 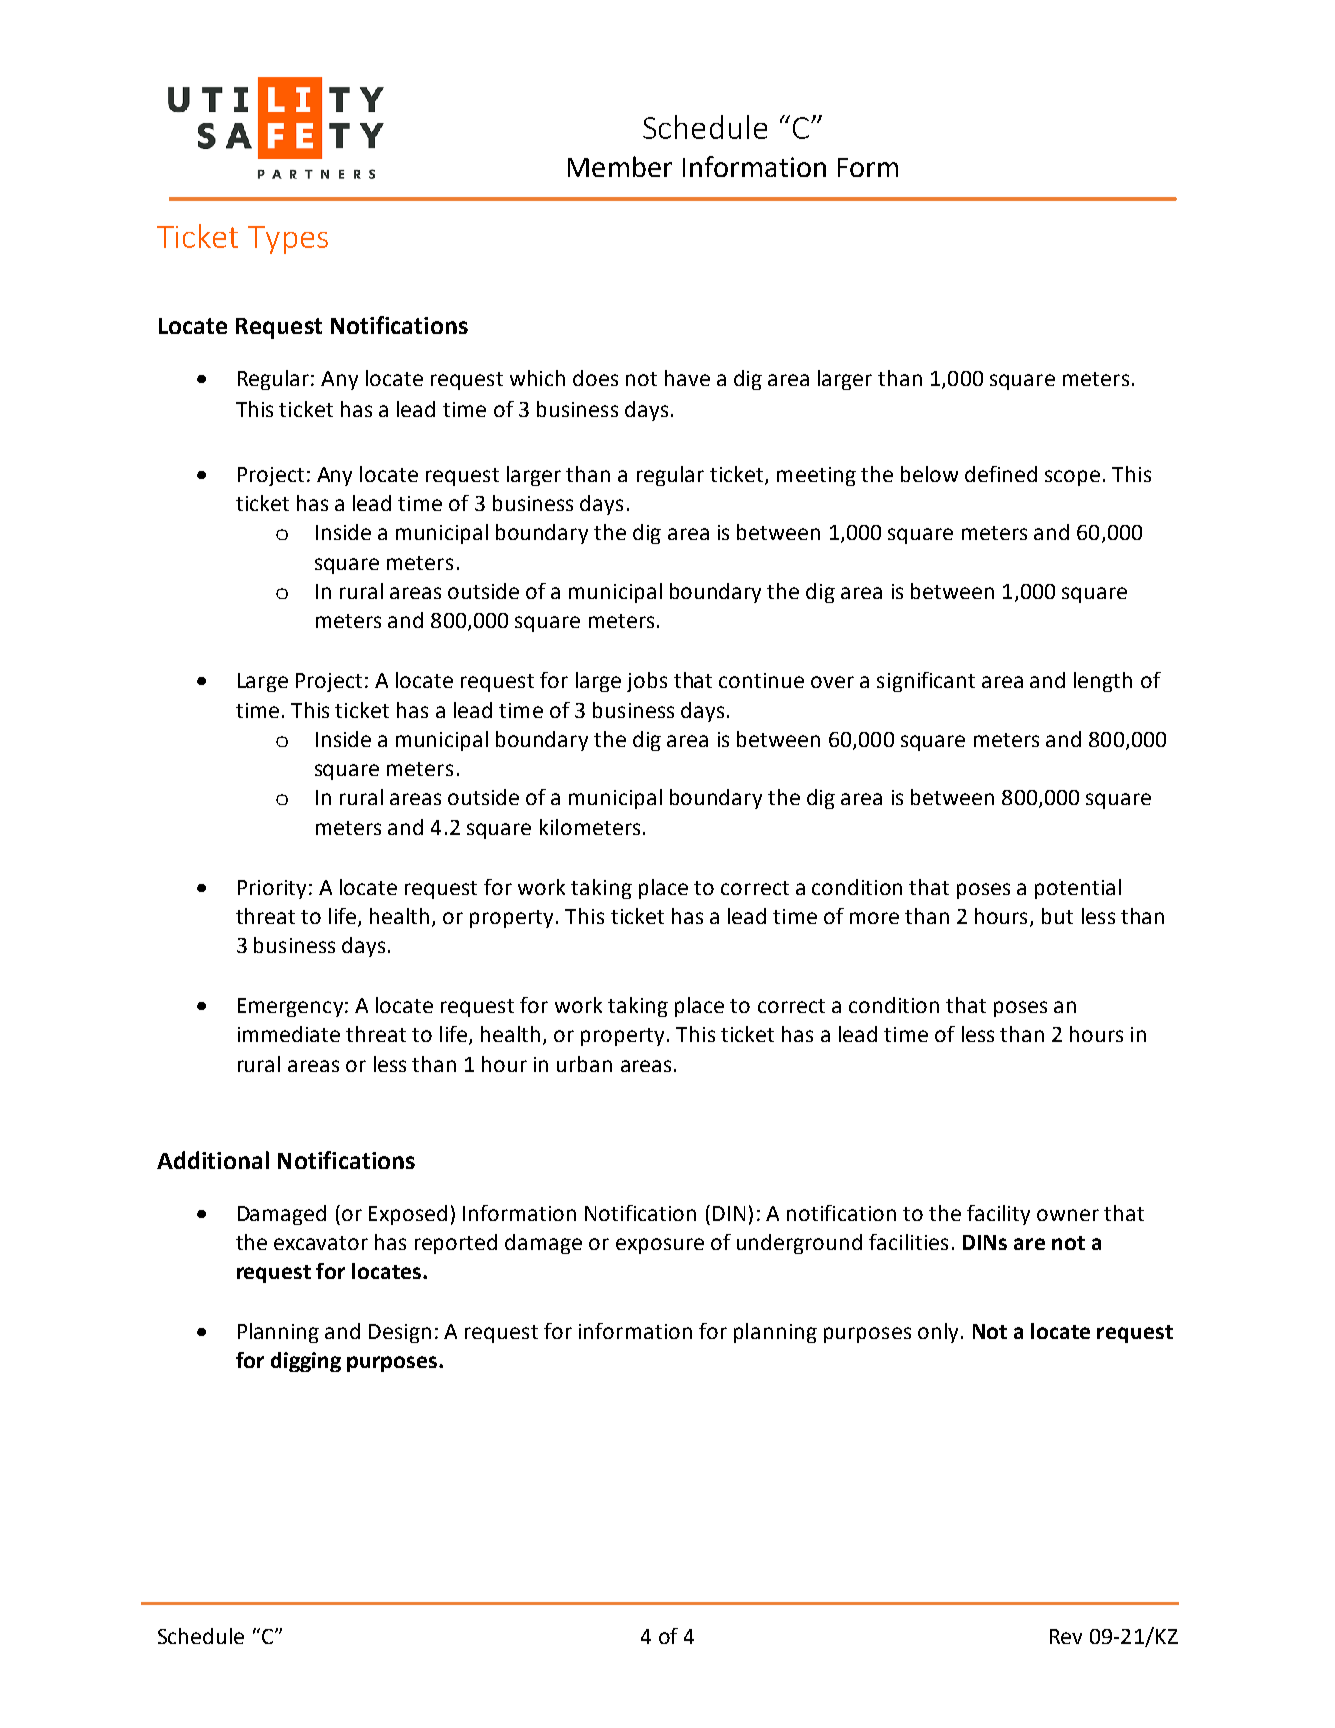 What do you see at coordinates (620, 166) in the screenshot?
I see `Member` at bounding box center [620, 166].
